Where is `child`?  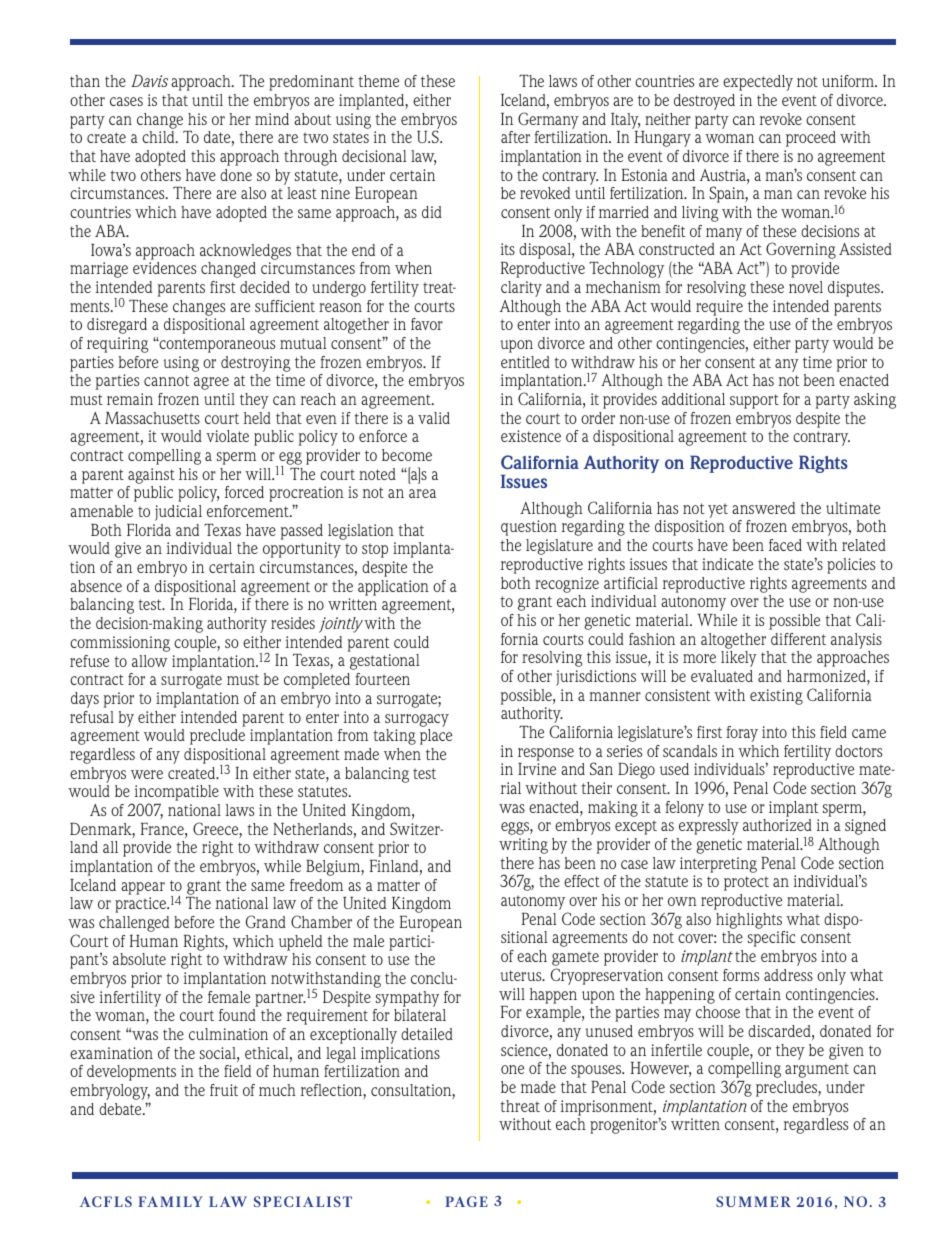
child is located at coordinates (159, 137).
